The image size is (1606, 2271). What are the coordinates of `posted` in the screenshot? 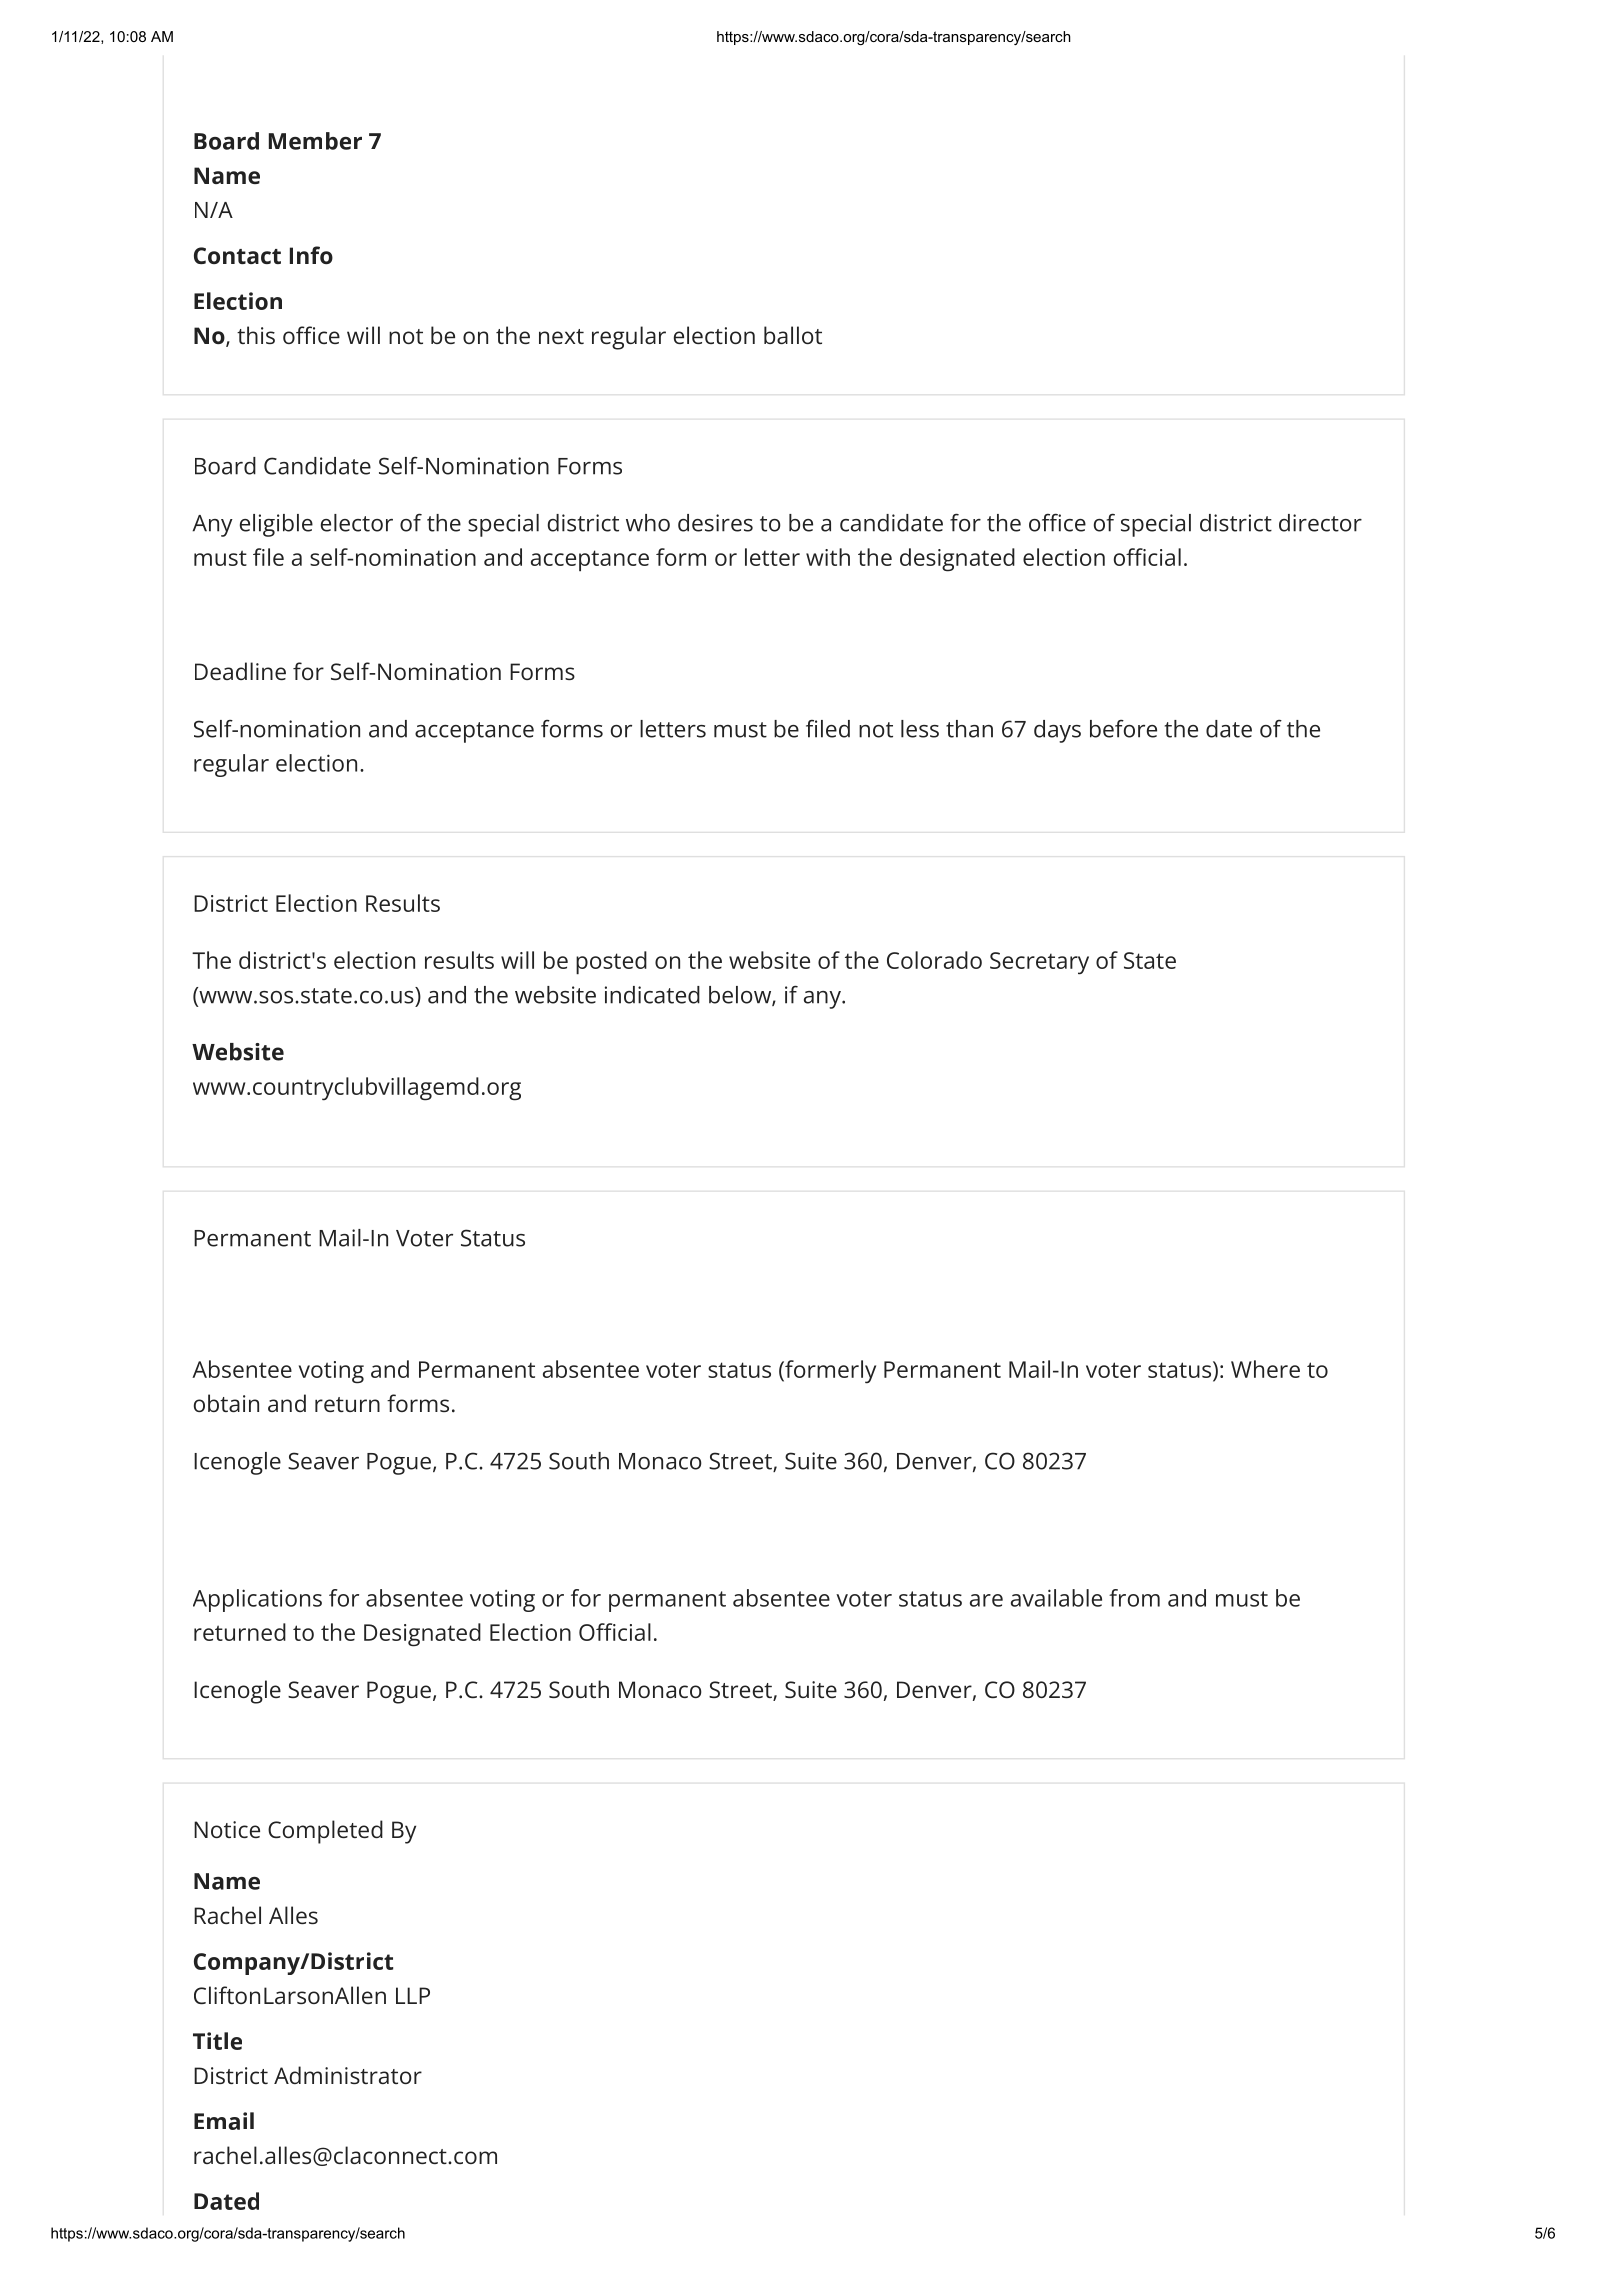 It's located at (611, 963).
